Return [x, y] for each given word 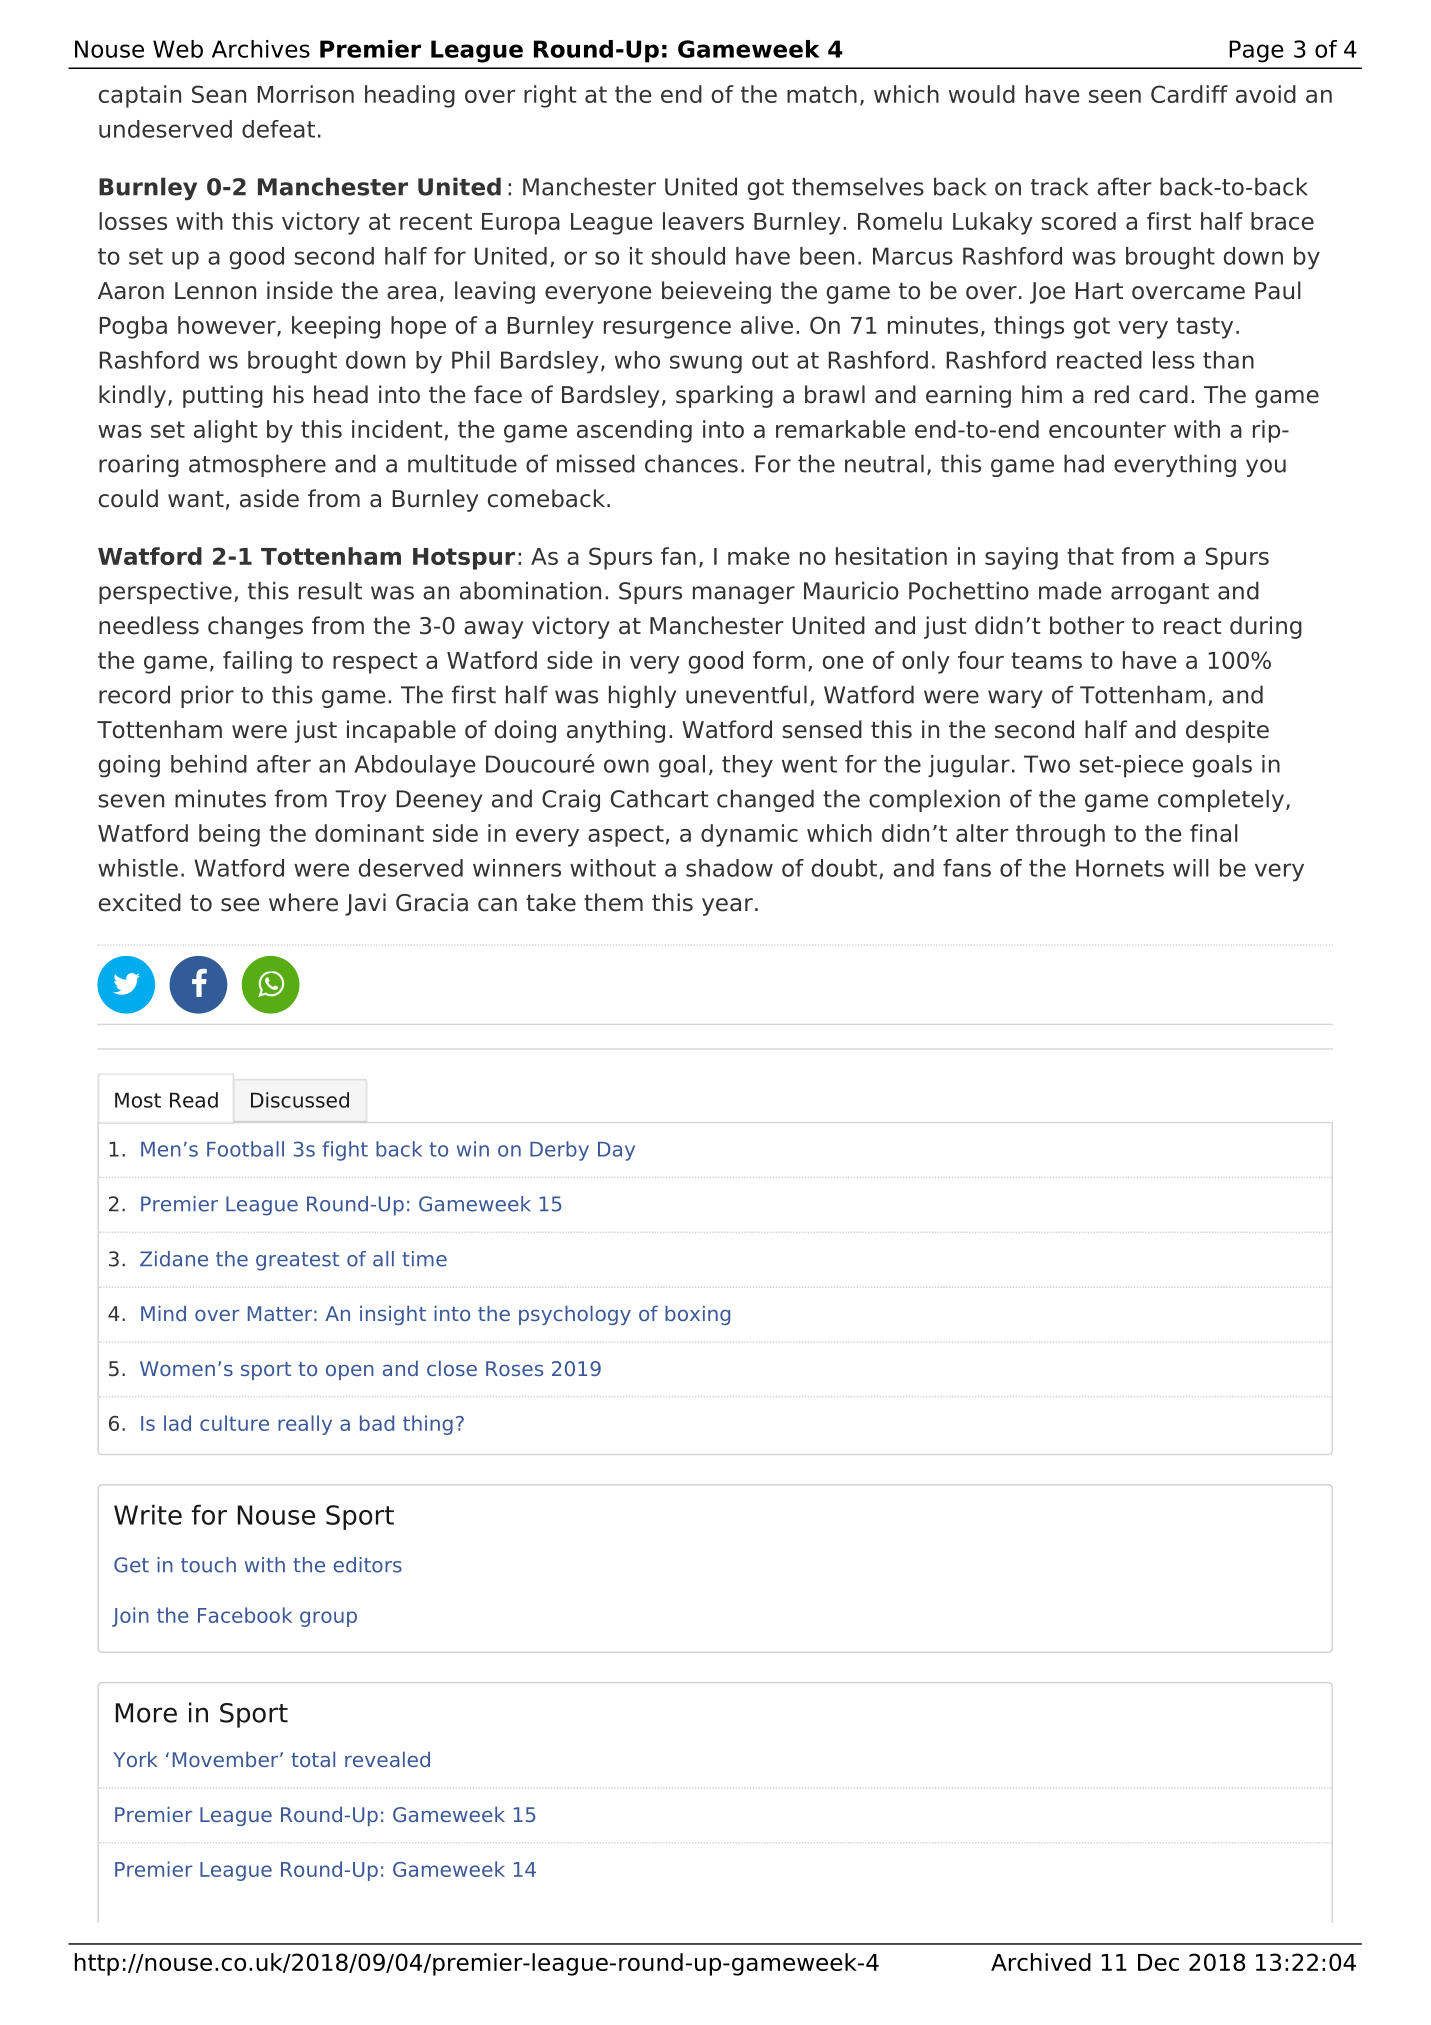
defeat [278, 129]
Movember [227, 1759]
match [822, 94]
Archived [1041, 1962]
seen [1115, 96]
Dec [1158, 1962]
